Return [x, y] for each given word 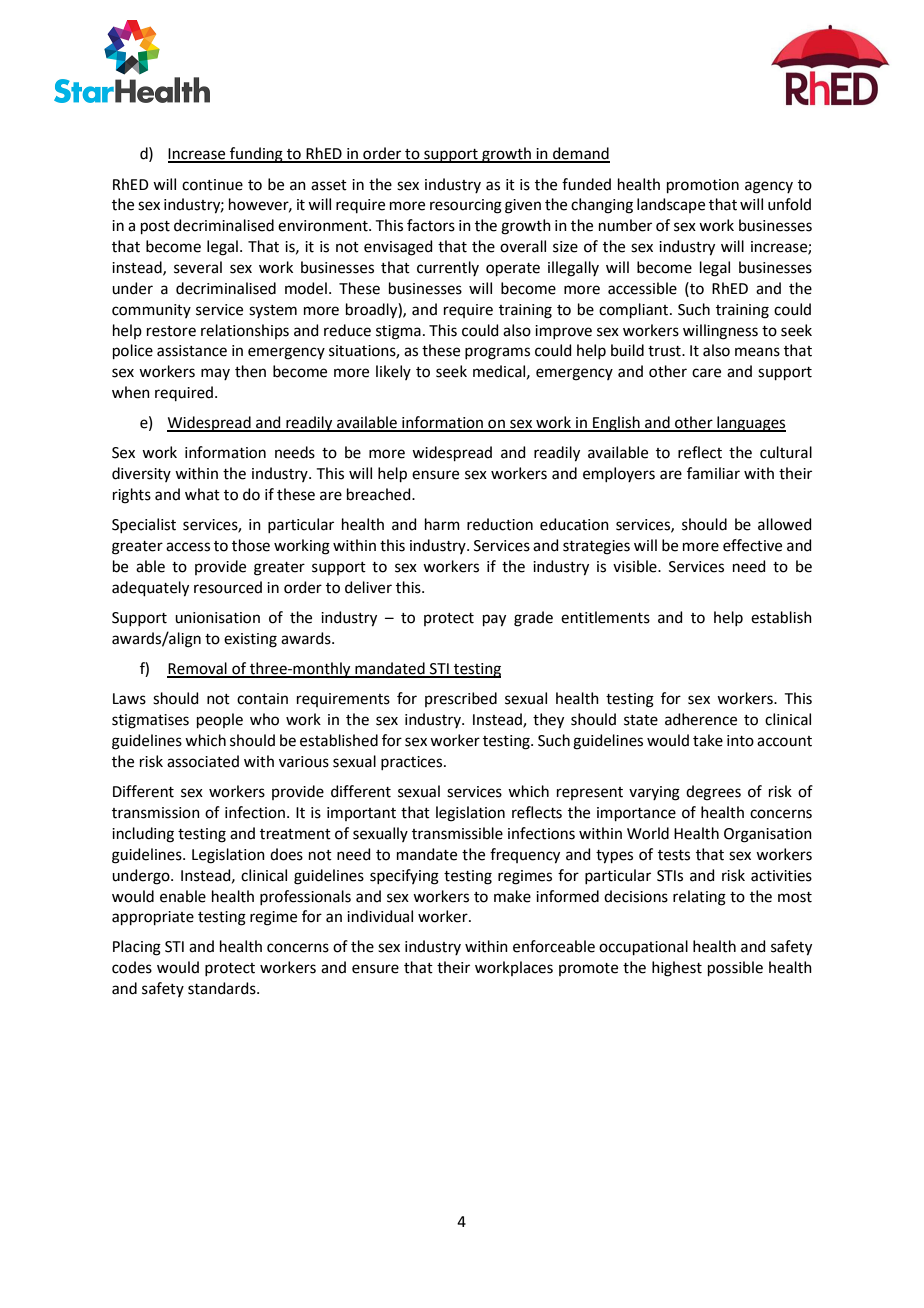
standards [223, 988]
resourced [228, 587]
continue [212, 185]
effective [752, 545]
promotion [703, 186]
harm [442, 524]
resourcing [466, 206]
